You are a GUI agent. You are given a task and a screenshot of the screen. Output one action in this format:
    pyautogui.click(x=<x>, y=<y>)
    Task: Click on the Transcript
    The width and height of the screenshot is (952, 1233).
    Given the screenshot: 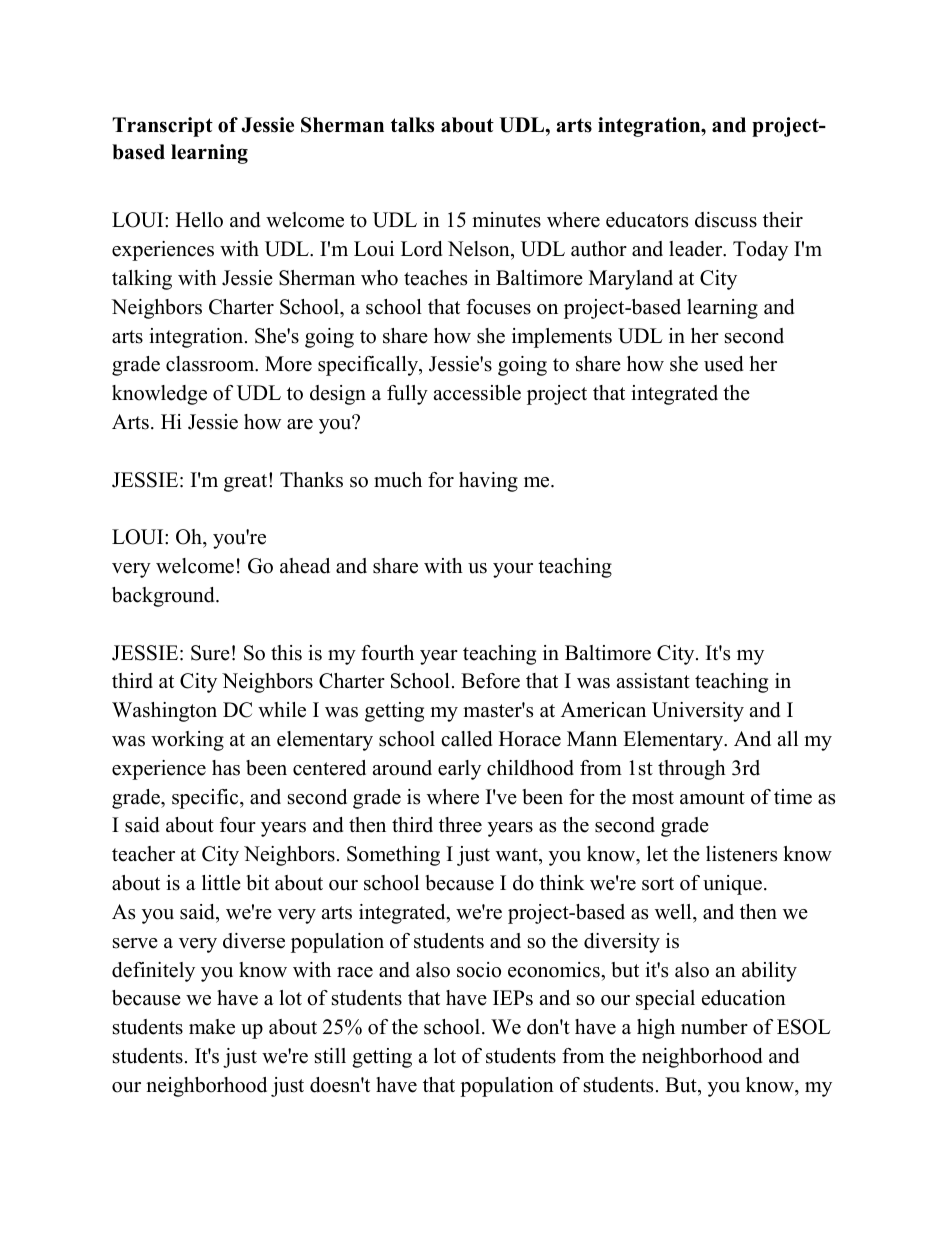 What is the action you would take?
    pyautogui.click(x=162, y=127)
